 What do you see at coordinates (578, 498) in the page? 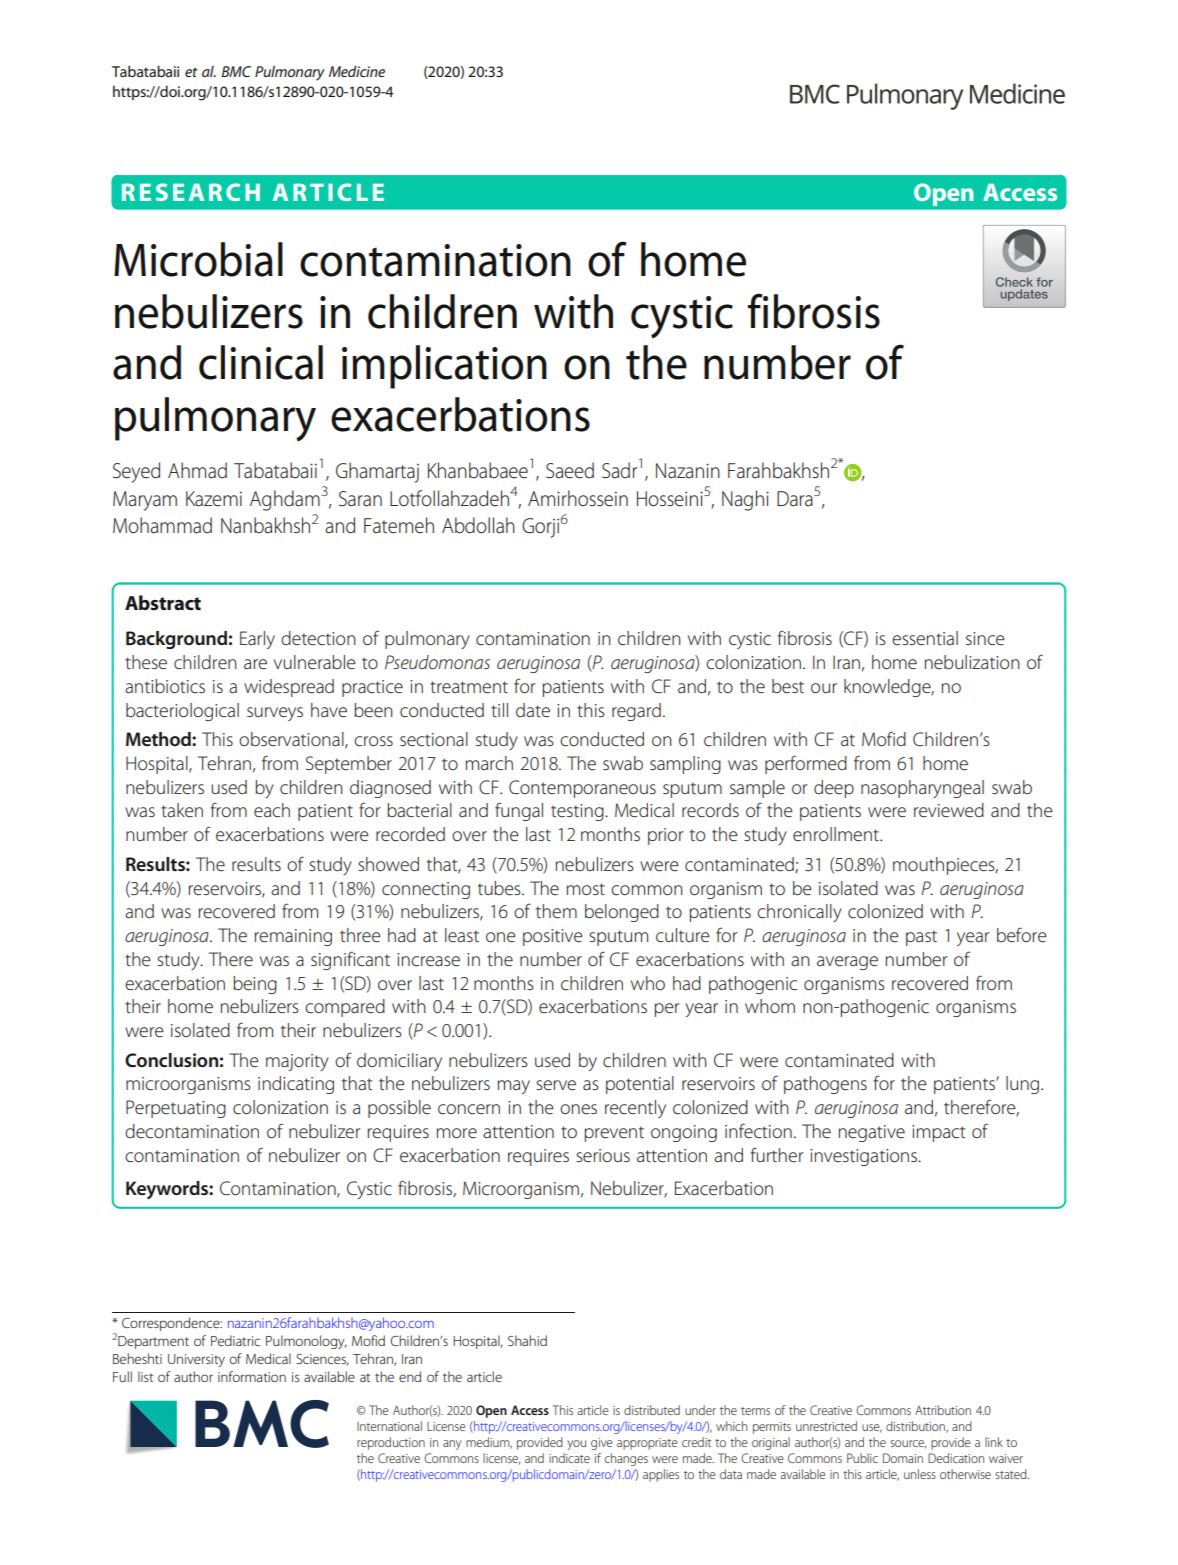
I see `Amirhossein` at bounding box center [578, 498].
